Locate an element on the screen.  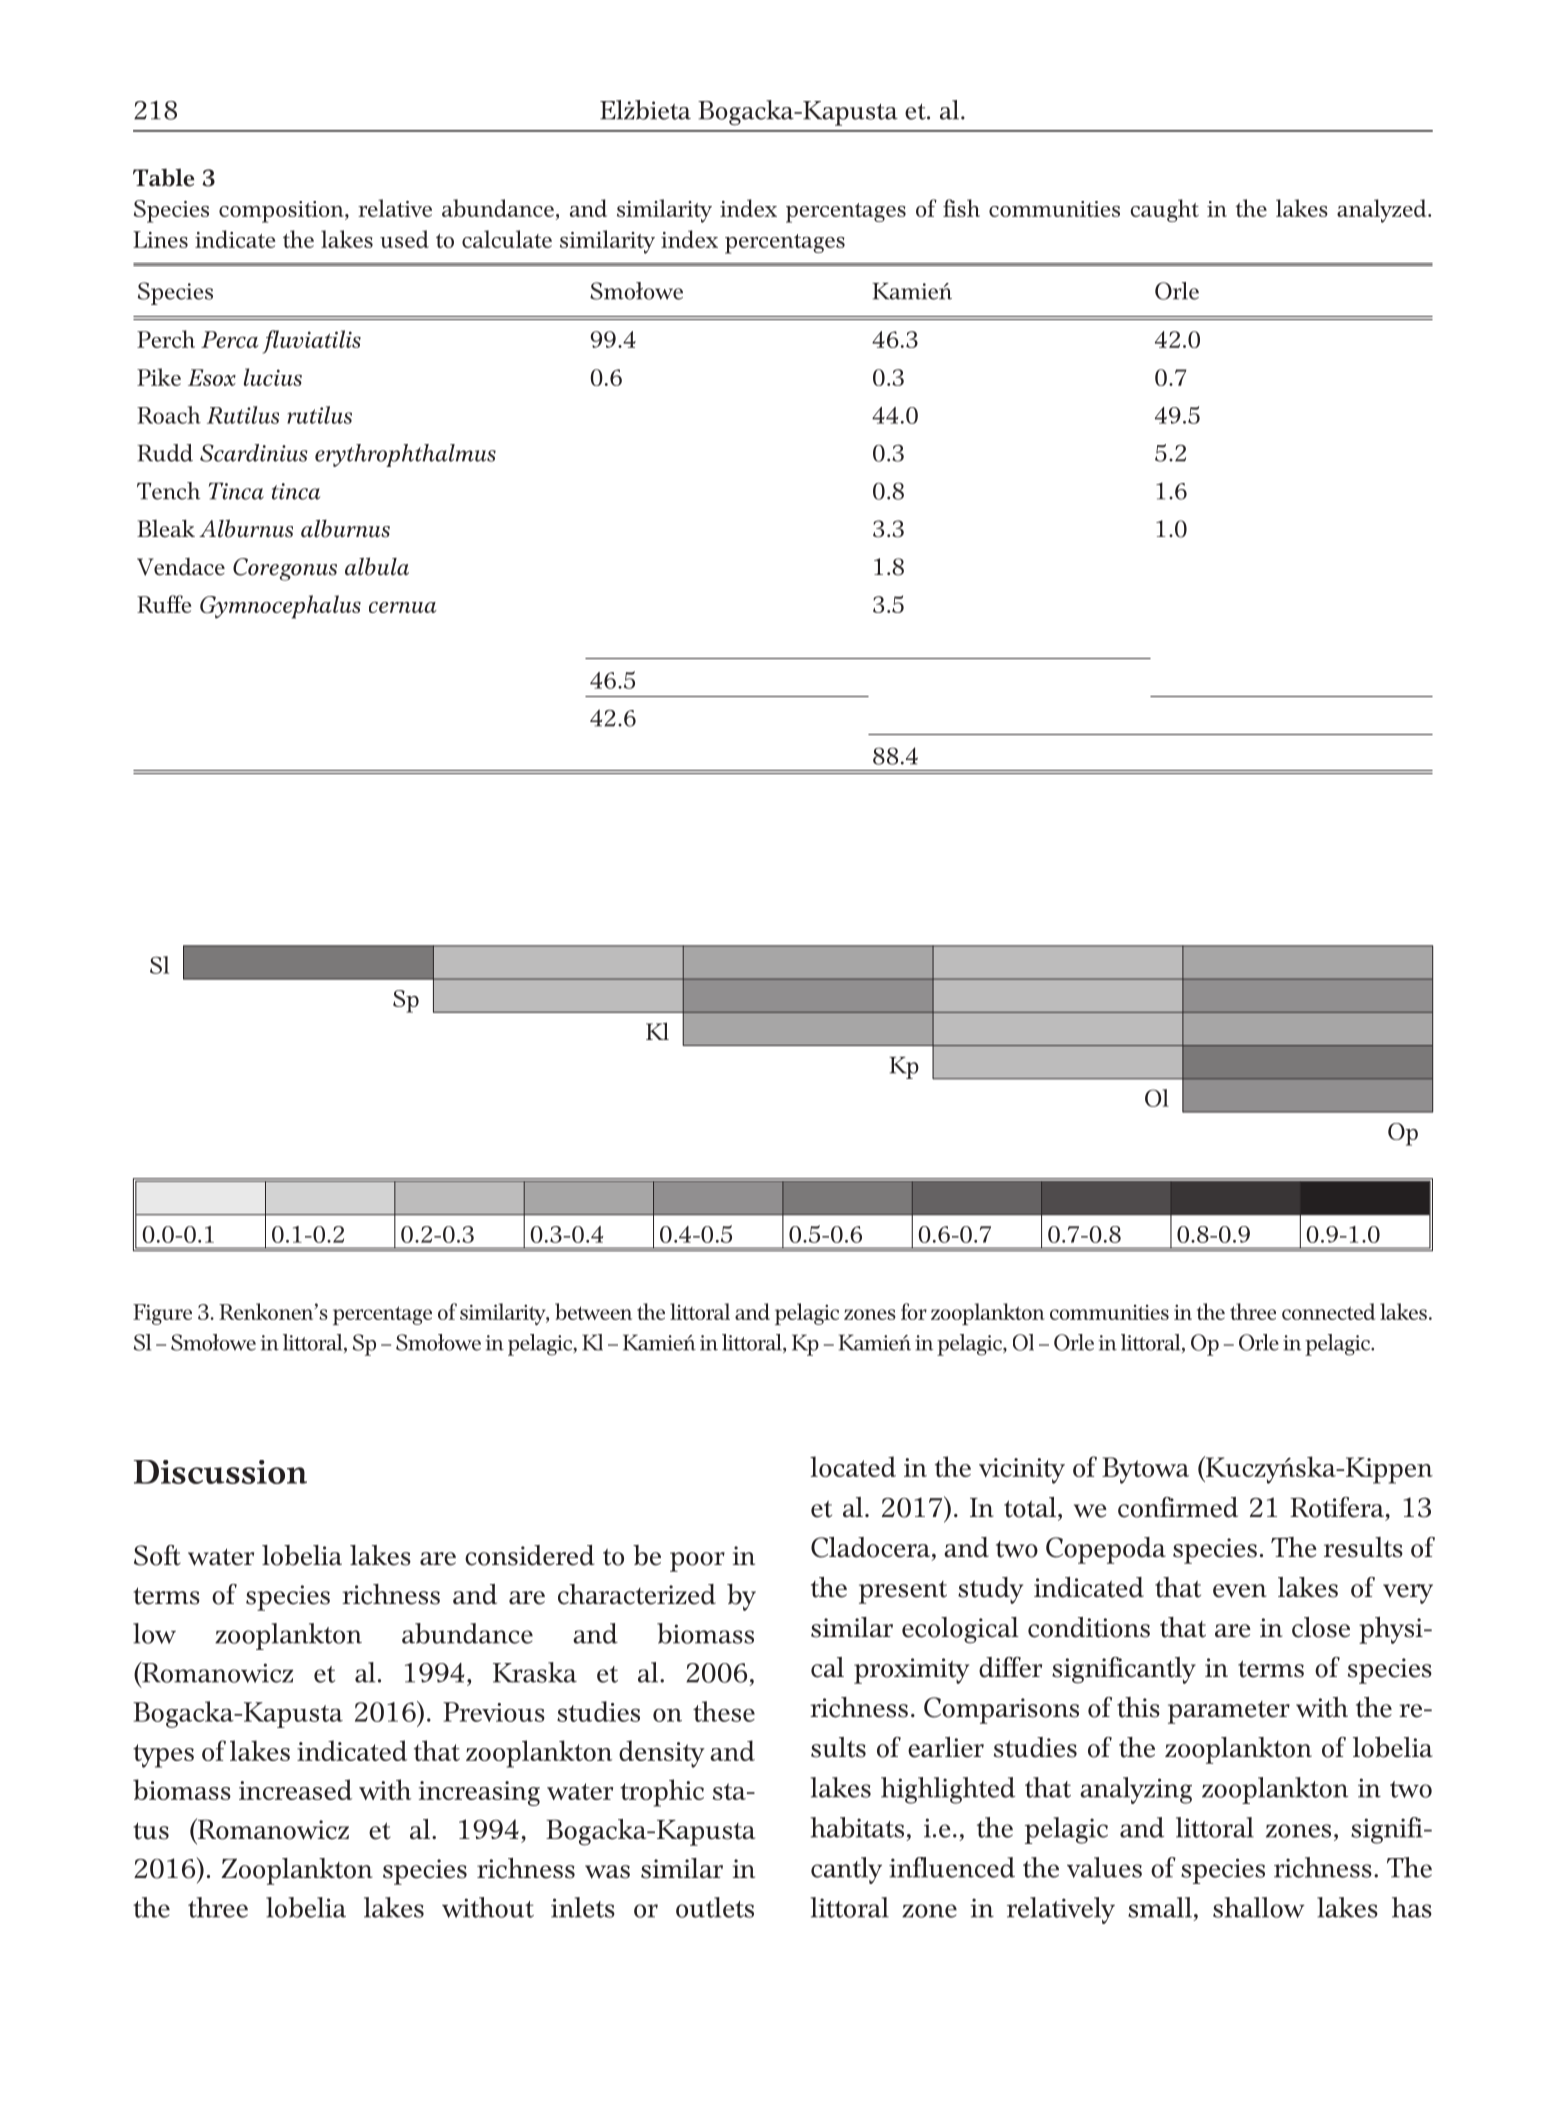
for is located at coordinates (914, 1311).
